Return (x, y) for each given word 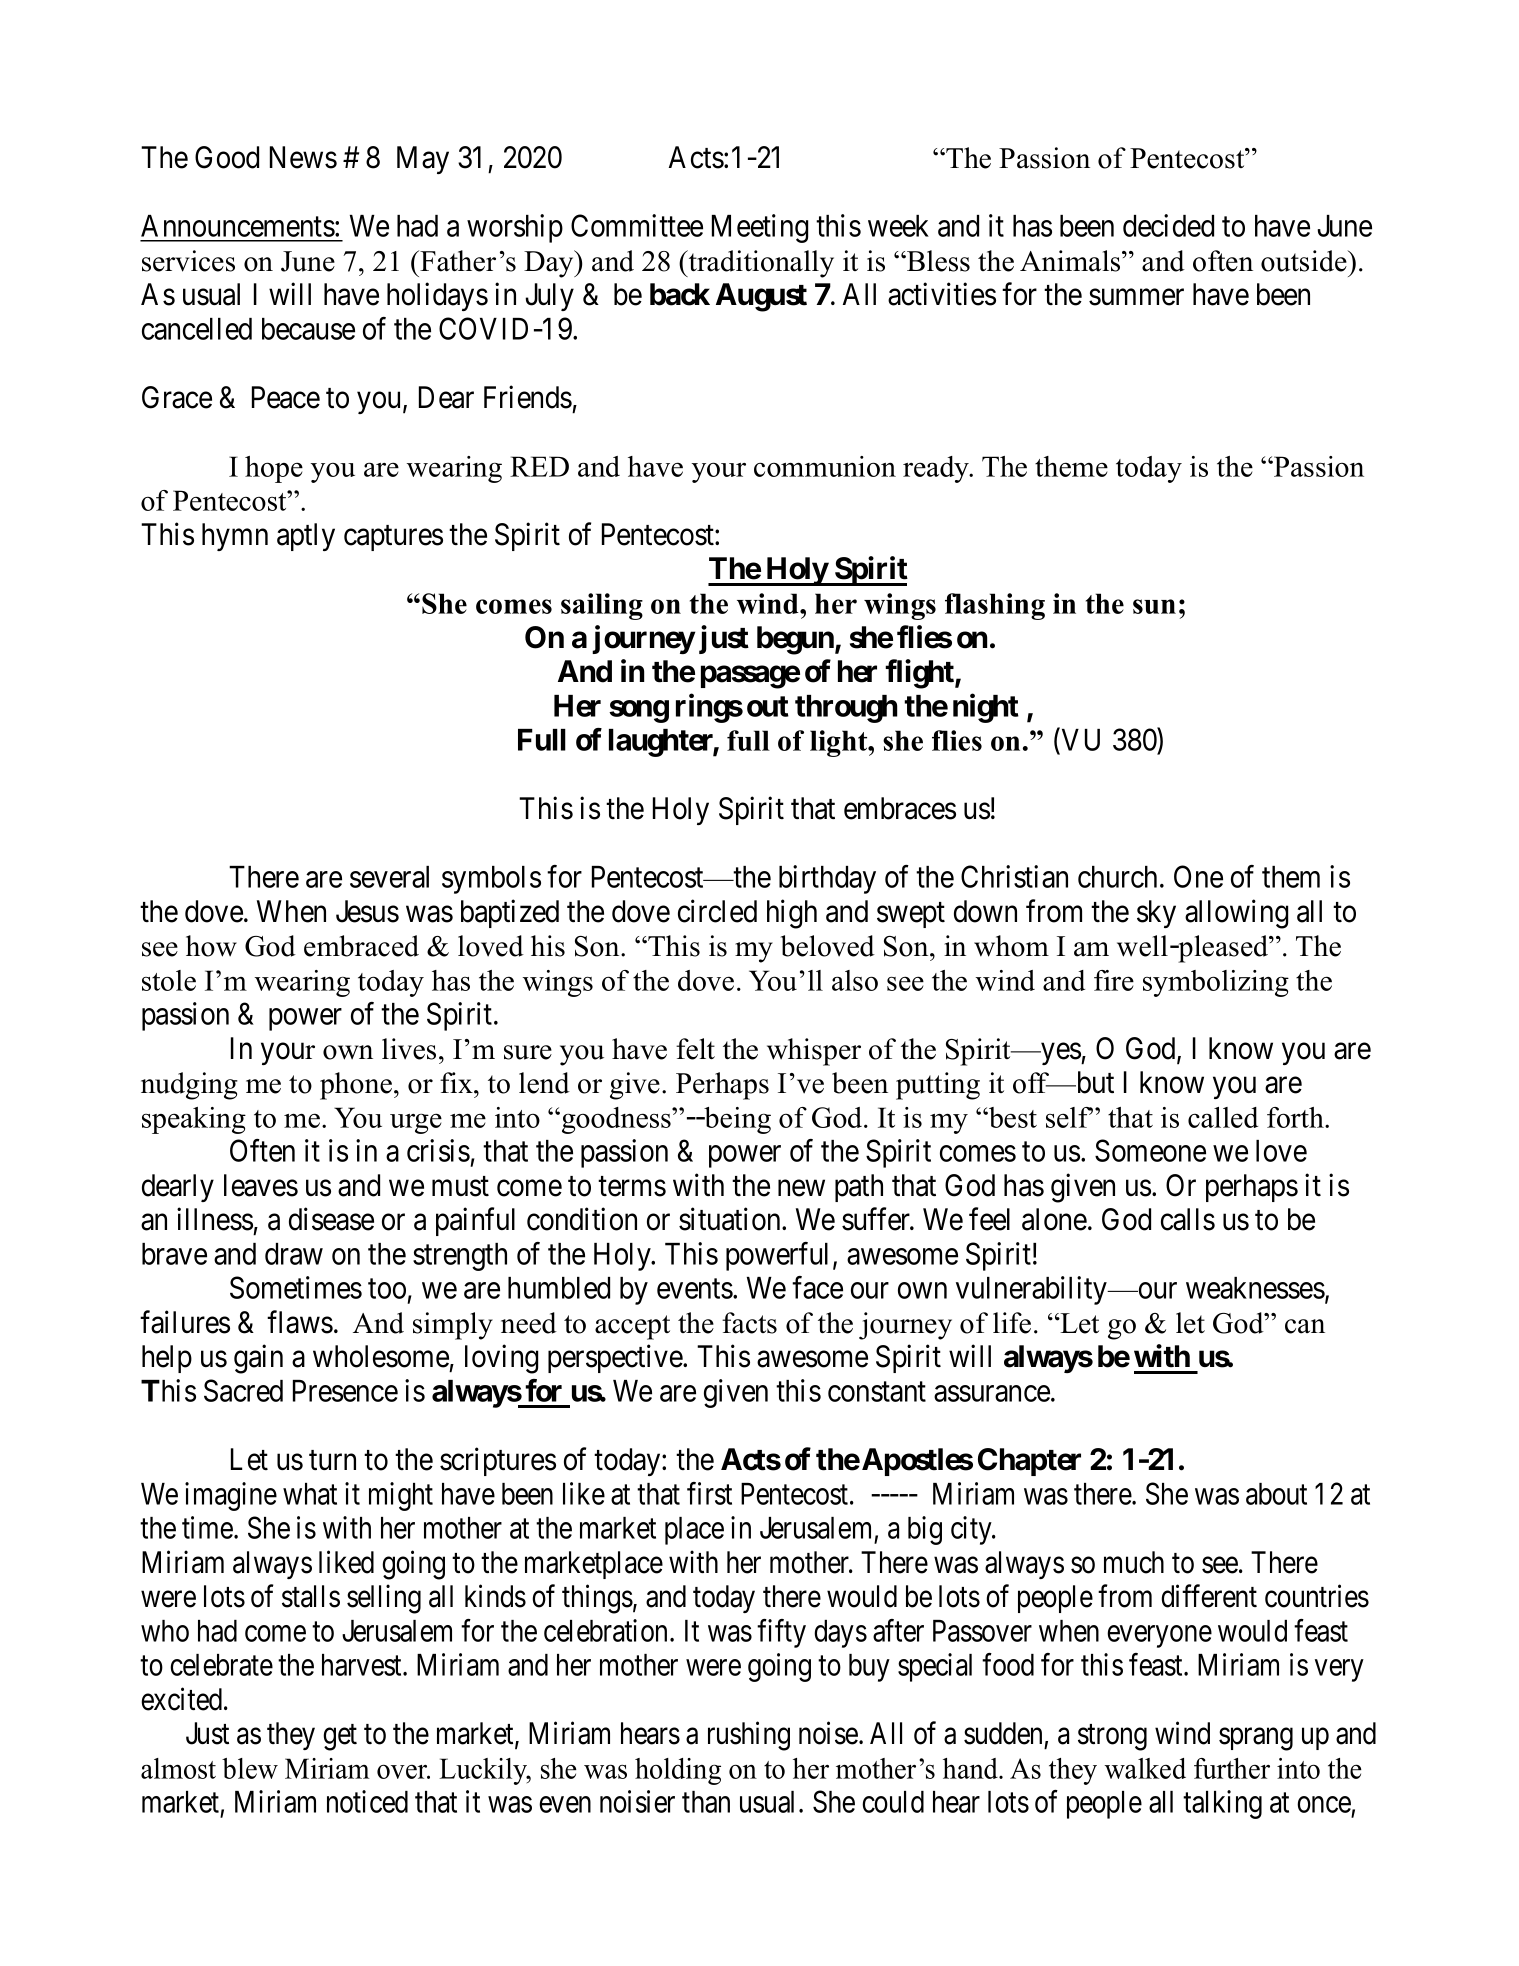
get (340, 1738)
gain (258, 1359)
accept (632, 1327)
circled (717, 911)
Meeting (760, 228)
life (1012, 1323)
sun (1154, 606)
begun (796, 640)
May (423, 160)
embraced (361, 946)
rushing (749, 1736)
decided (1168, 225)
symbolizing (1216, 983)
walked (1145, 1768)
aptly (306, 537)
